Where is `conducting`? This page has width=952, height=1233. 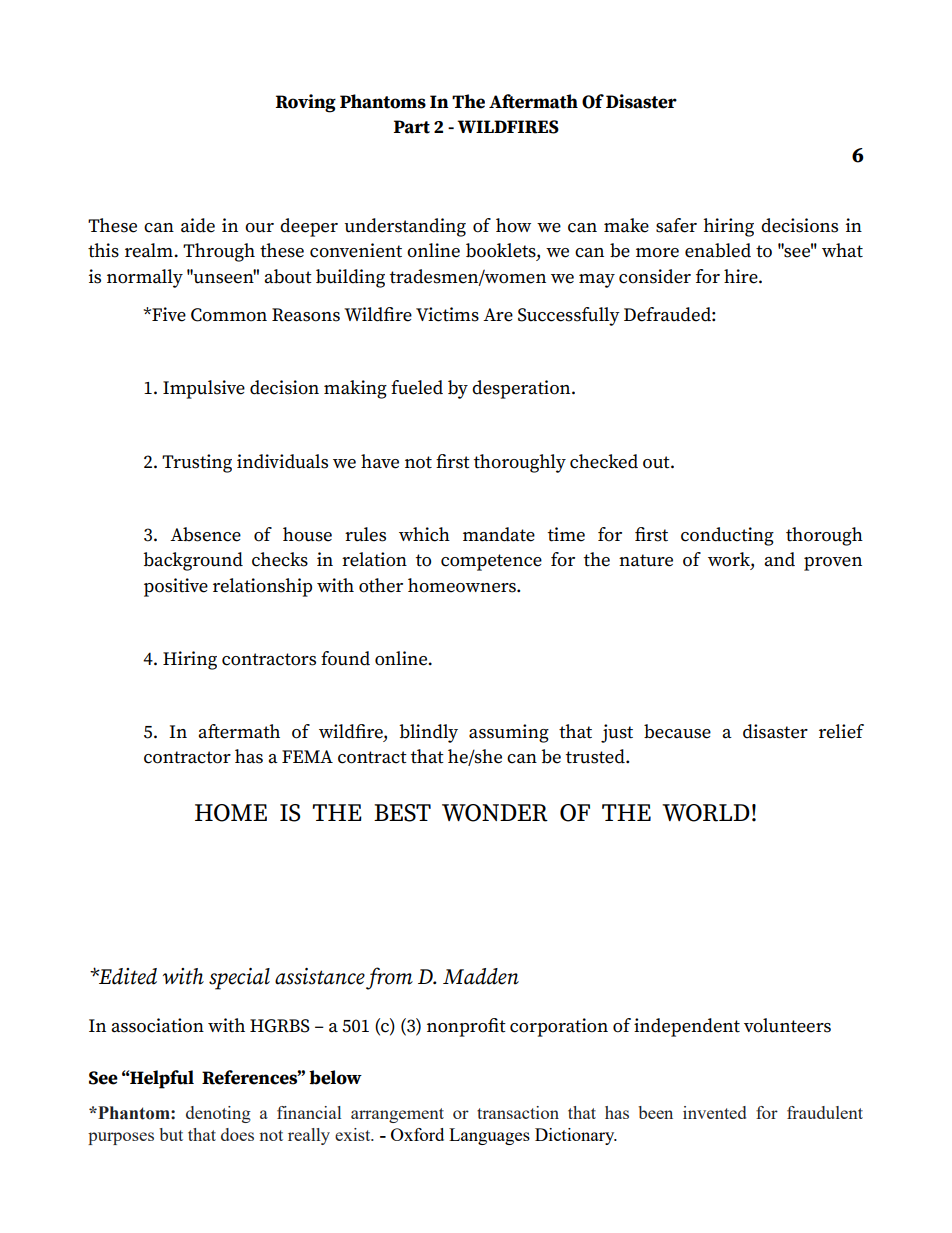
conducting is located at coordinates (727, 536).
